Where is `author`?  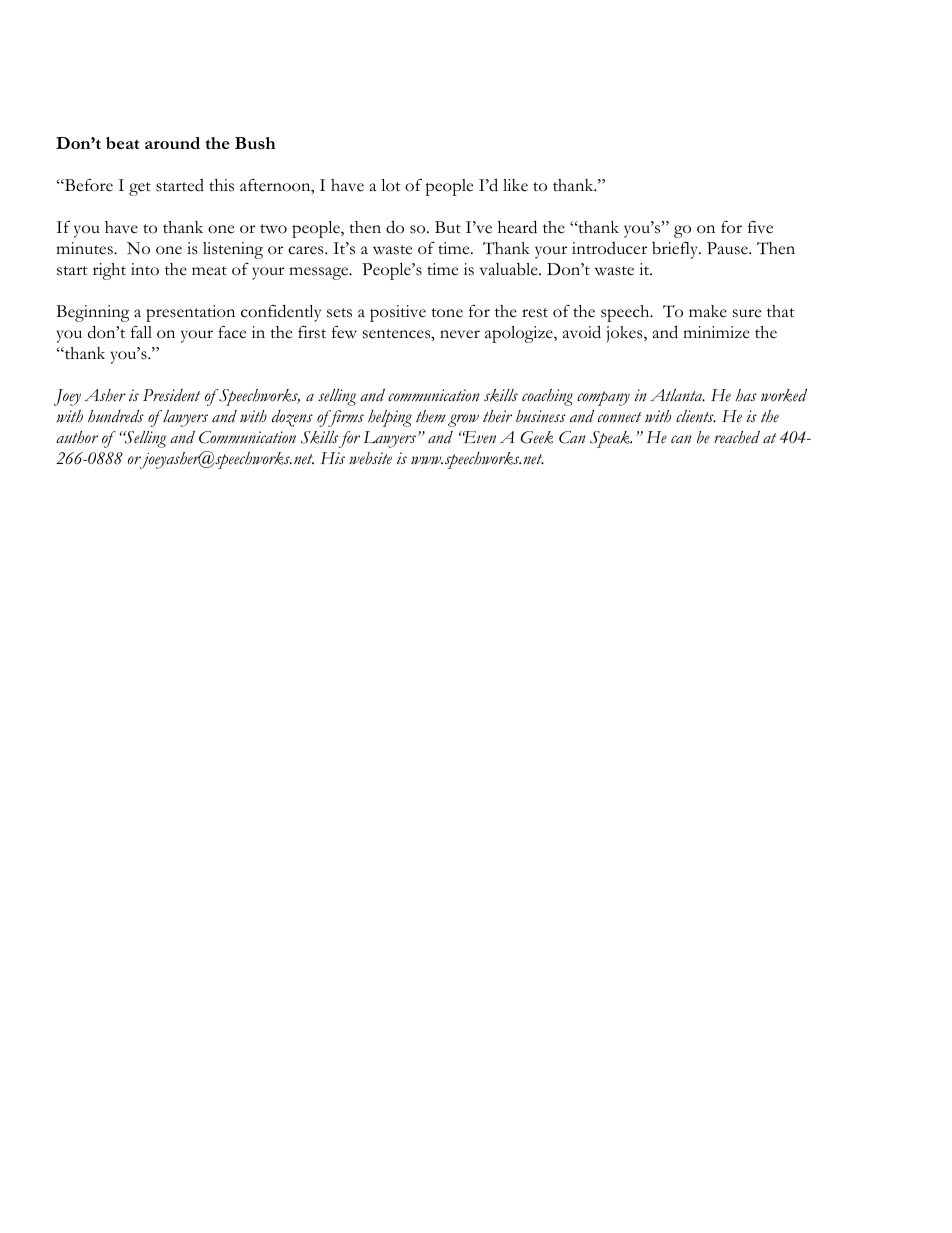 author is located at coordinates (77, 437).
